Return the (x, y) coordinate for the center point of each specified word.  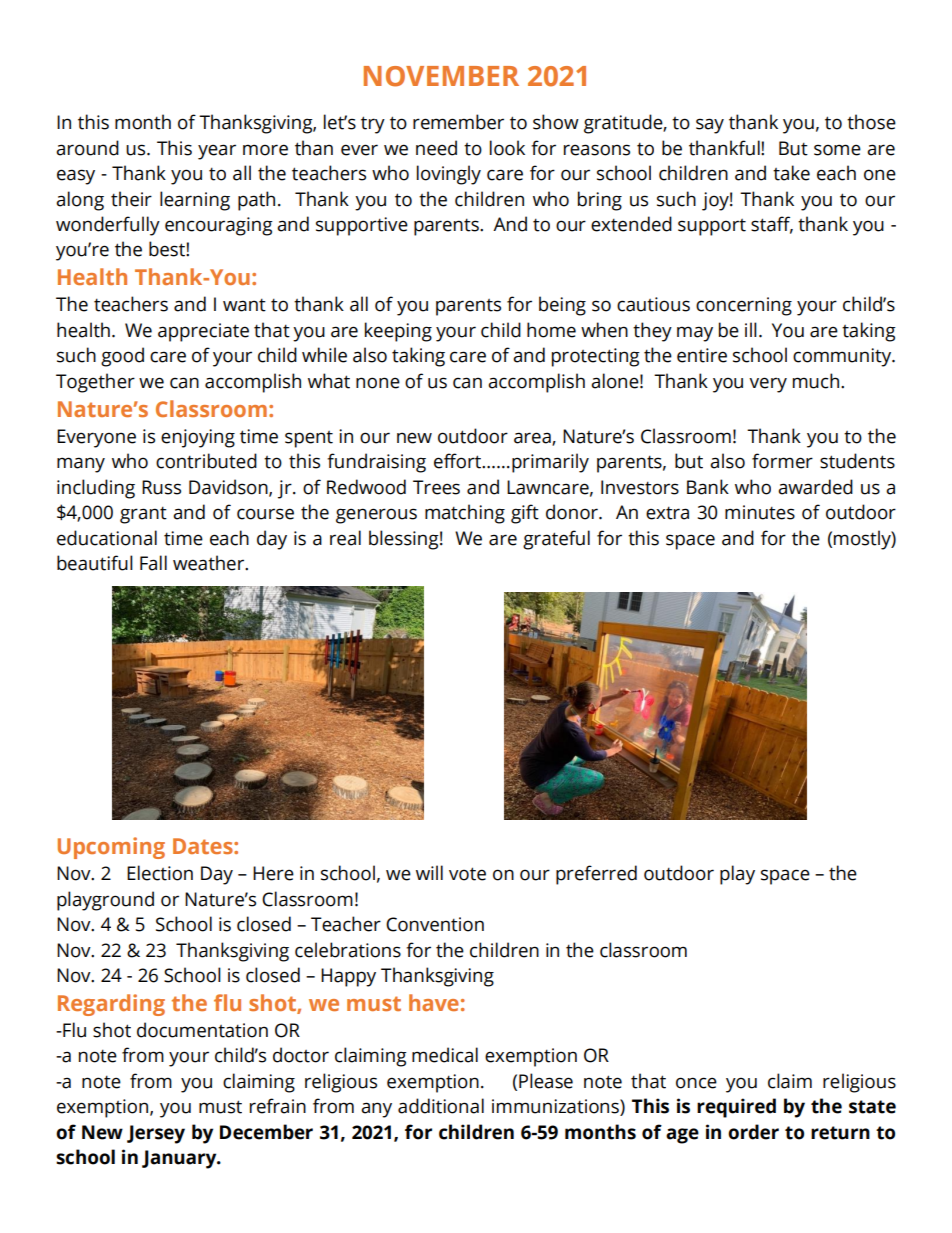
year (217, 152)
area (533, 439)
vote (467, 874)
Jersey (156, 1134)
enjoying (198, 438)
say (710, 126)
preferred (596, 875)
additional (441, 1106)
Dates (204, 846)
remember (458, 122)
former (782, 461)
